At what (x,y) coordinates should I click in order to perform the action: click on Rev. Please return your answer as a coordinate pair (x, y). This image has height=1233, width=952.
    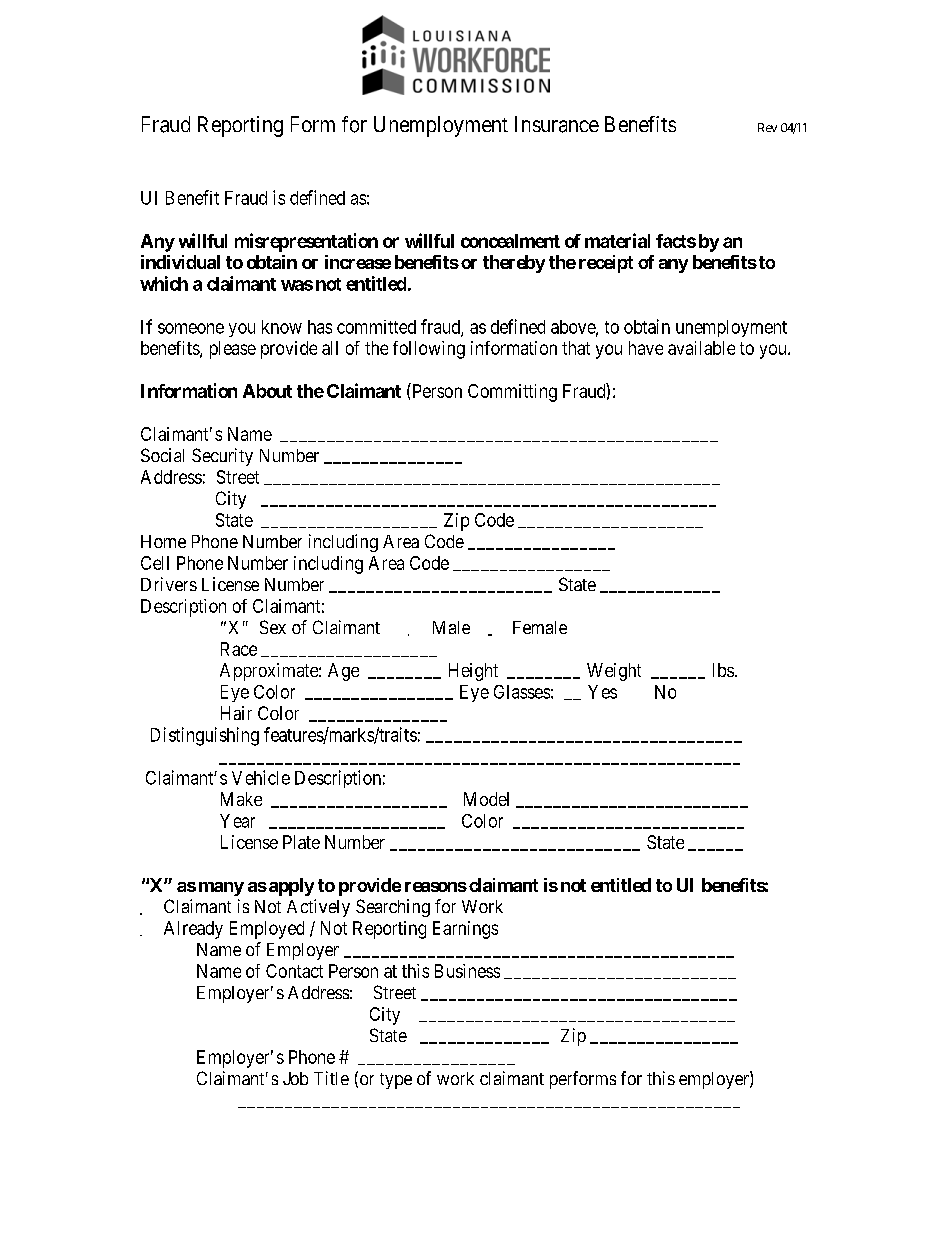
    Looking at the image, I should click on (767, 127).
